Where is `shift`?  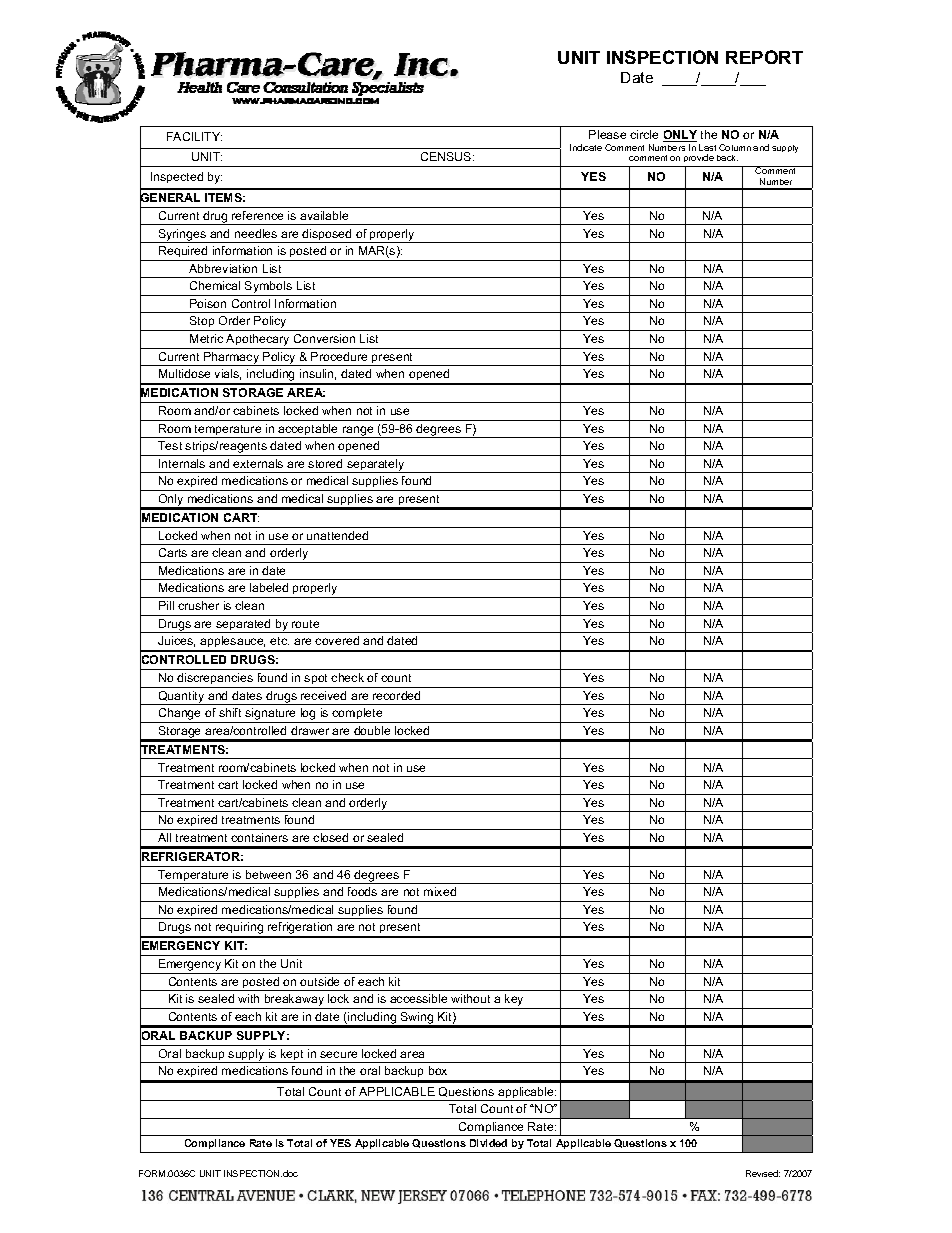
shift is located at coordinates (230, 712).
